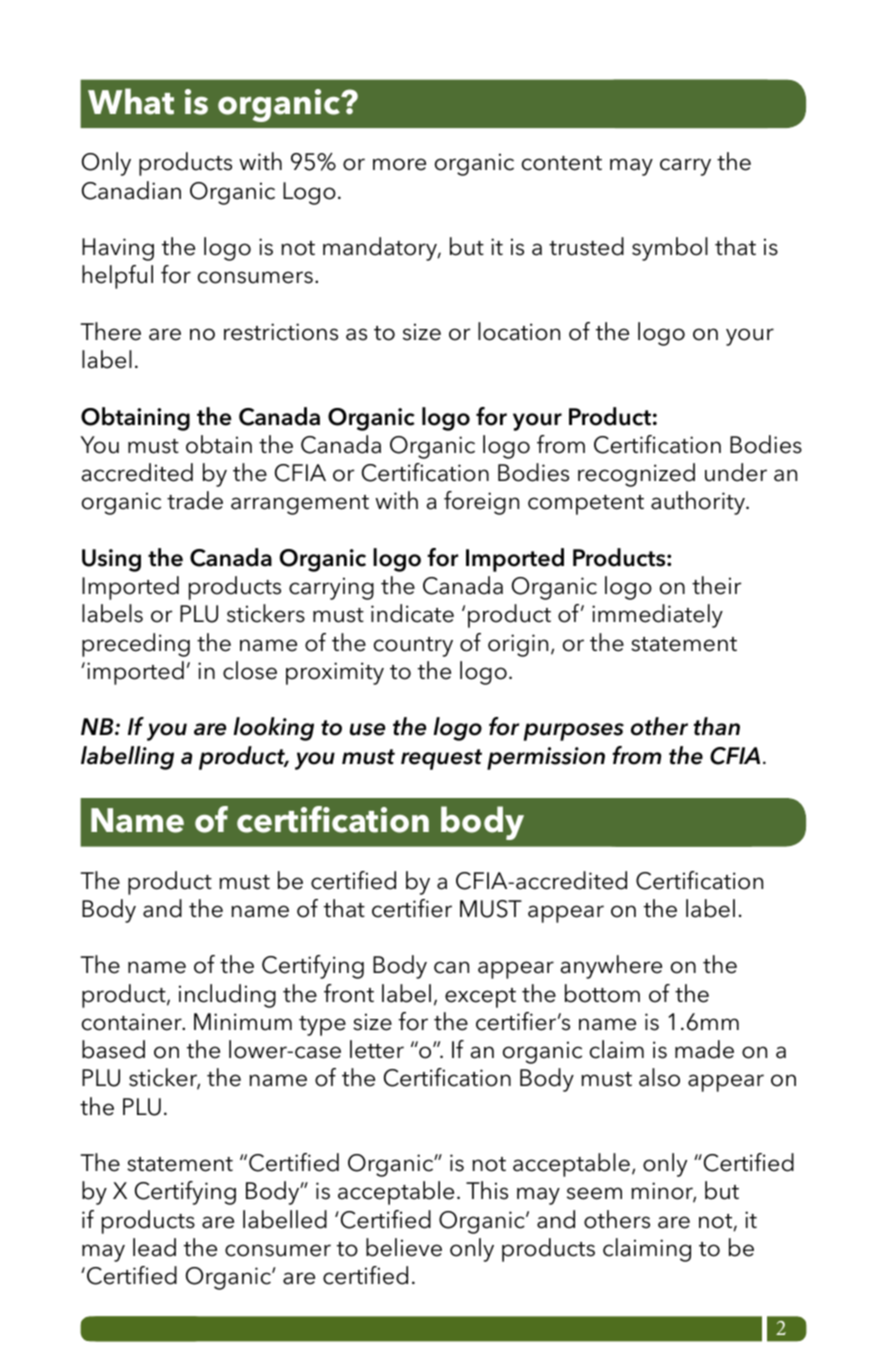 The height and width of the screenshot is (1372, 887). Describe the element at coordinates (413, 647) in the screenshot. I see `country` at that location.
